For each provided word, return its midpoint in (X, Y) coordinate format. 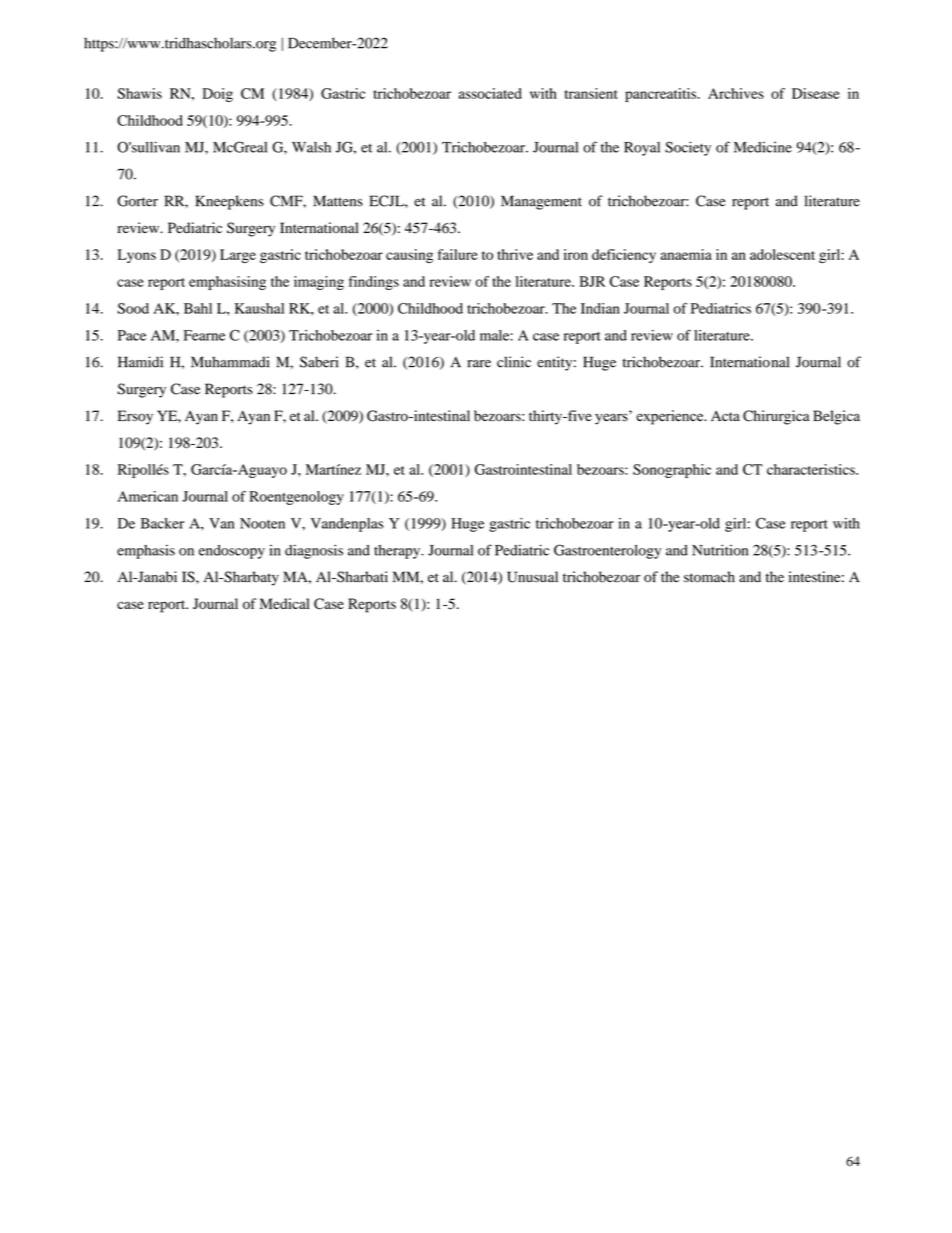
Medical (284, 603)
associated (490, 93)
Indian (600, 308)
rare (479, 364)
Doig (217, 95)
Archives (736, 93)
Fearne (204, 335)
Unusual (532, 577)
